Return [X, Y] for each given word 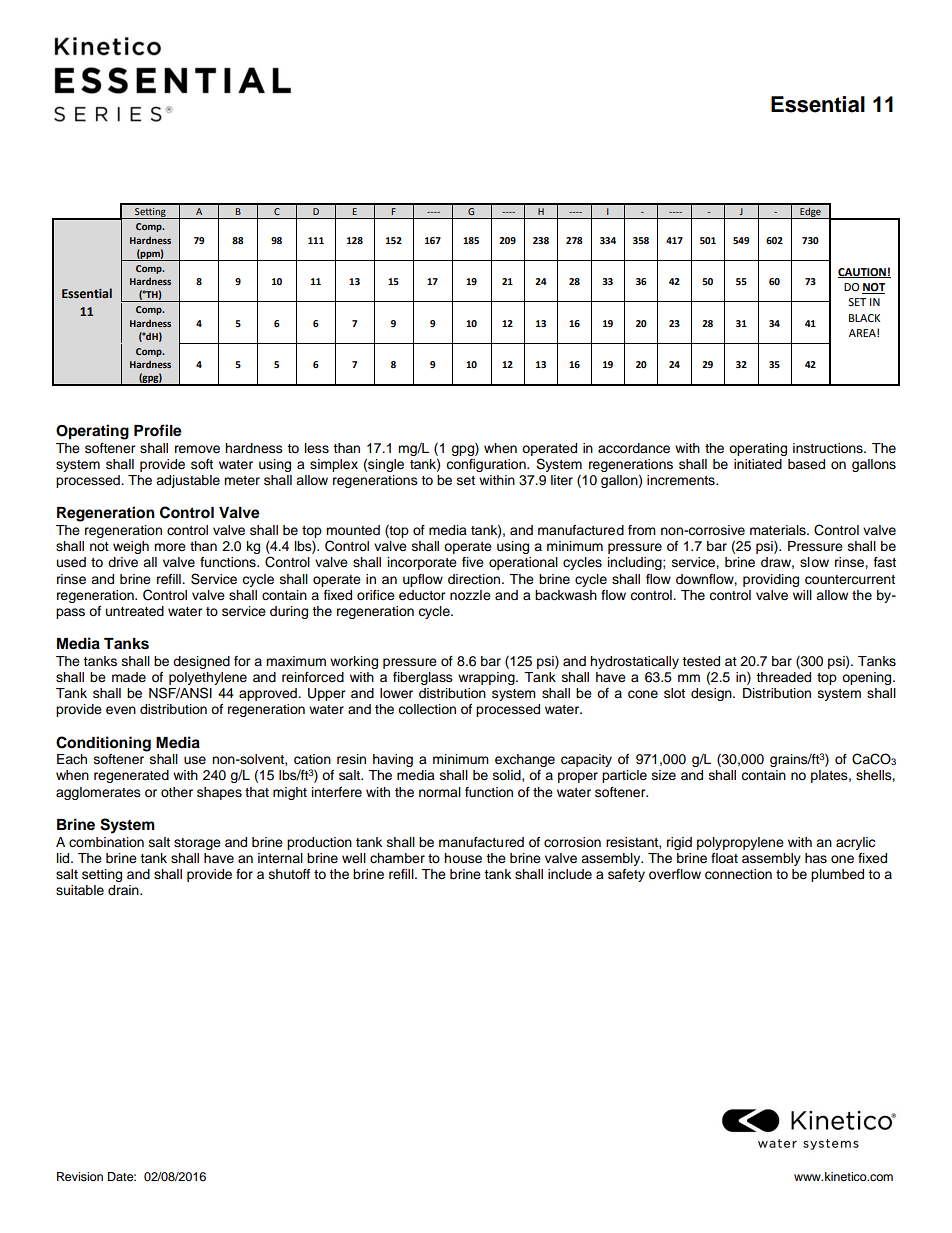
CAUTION [863, 273]
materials [779, 530]
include [570, 874]
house [463, 858]
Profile [158, 430]
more [170, 547]
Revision [80, 1176]
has [816, 858]
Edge [810, 213]
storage [197, 844]
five [473, 562]
